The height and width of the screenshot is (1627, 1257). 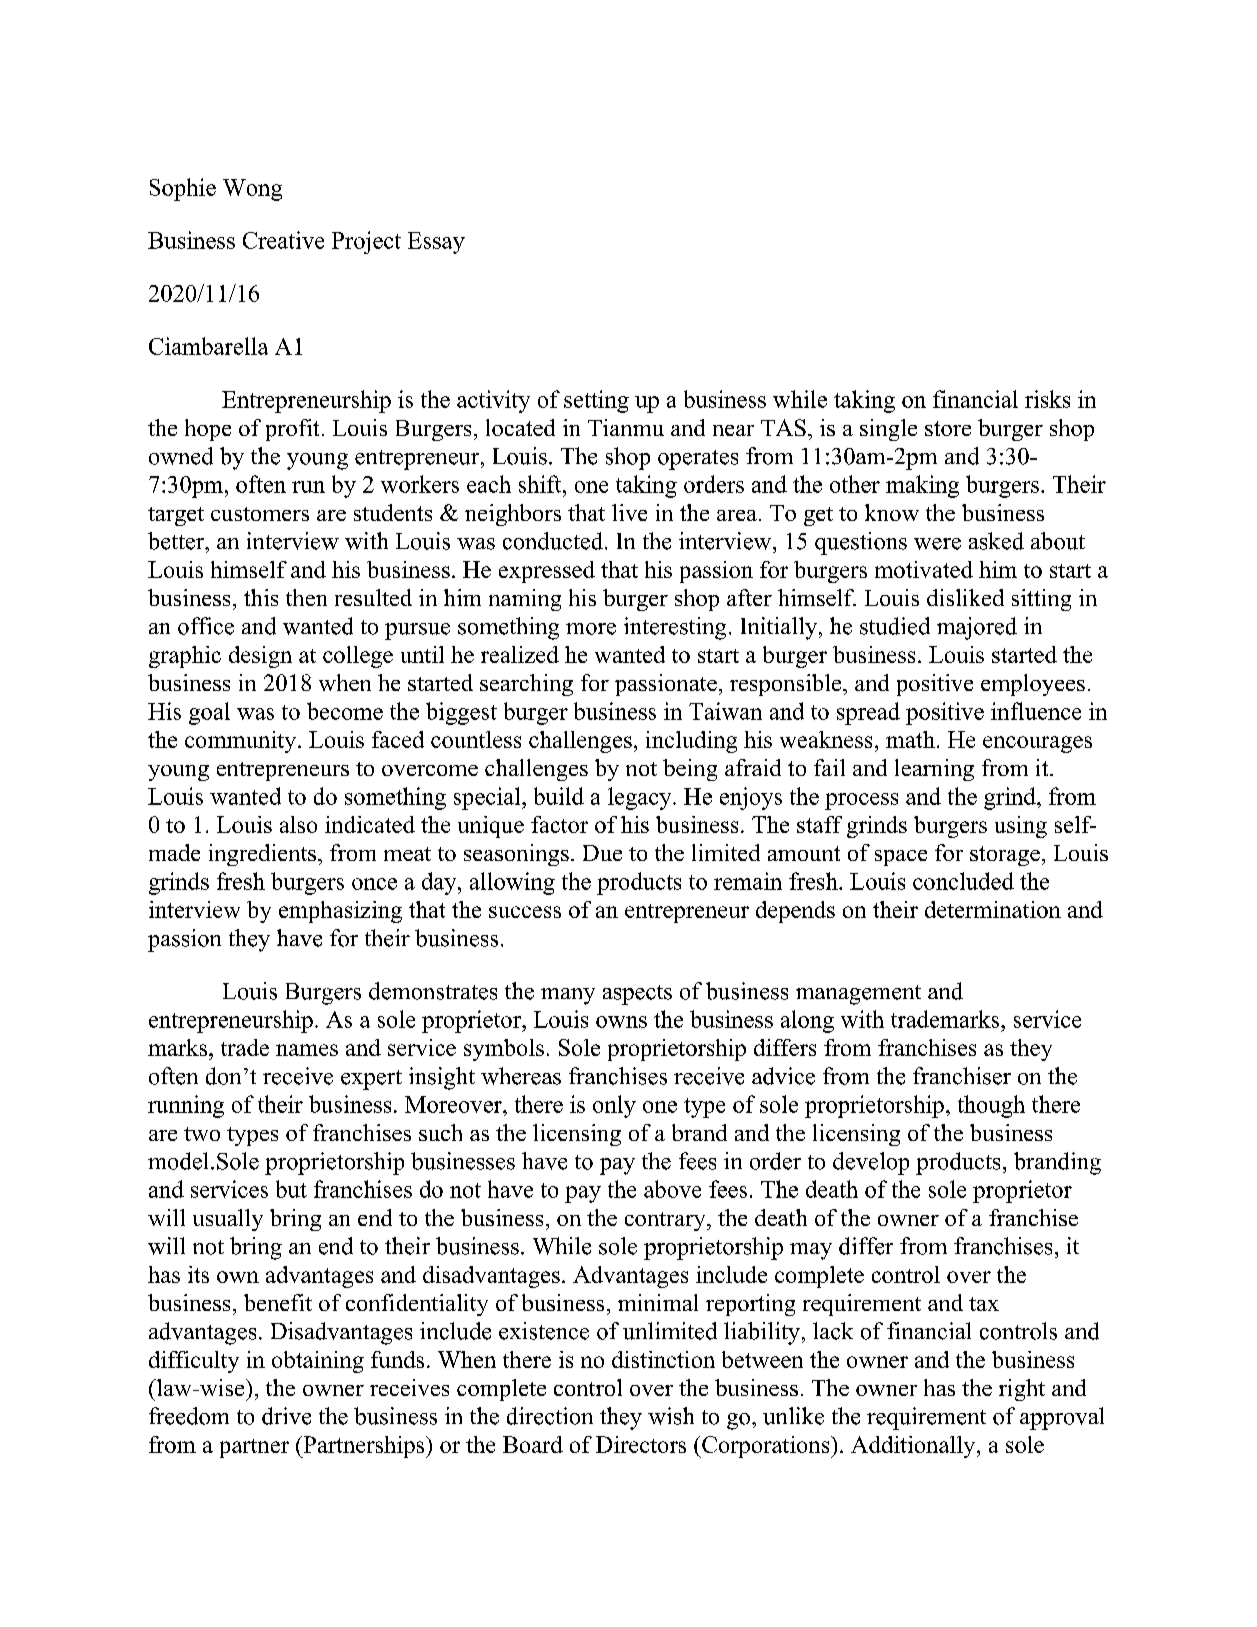 I want to click on management, so click(x=858, y=995).
